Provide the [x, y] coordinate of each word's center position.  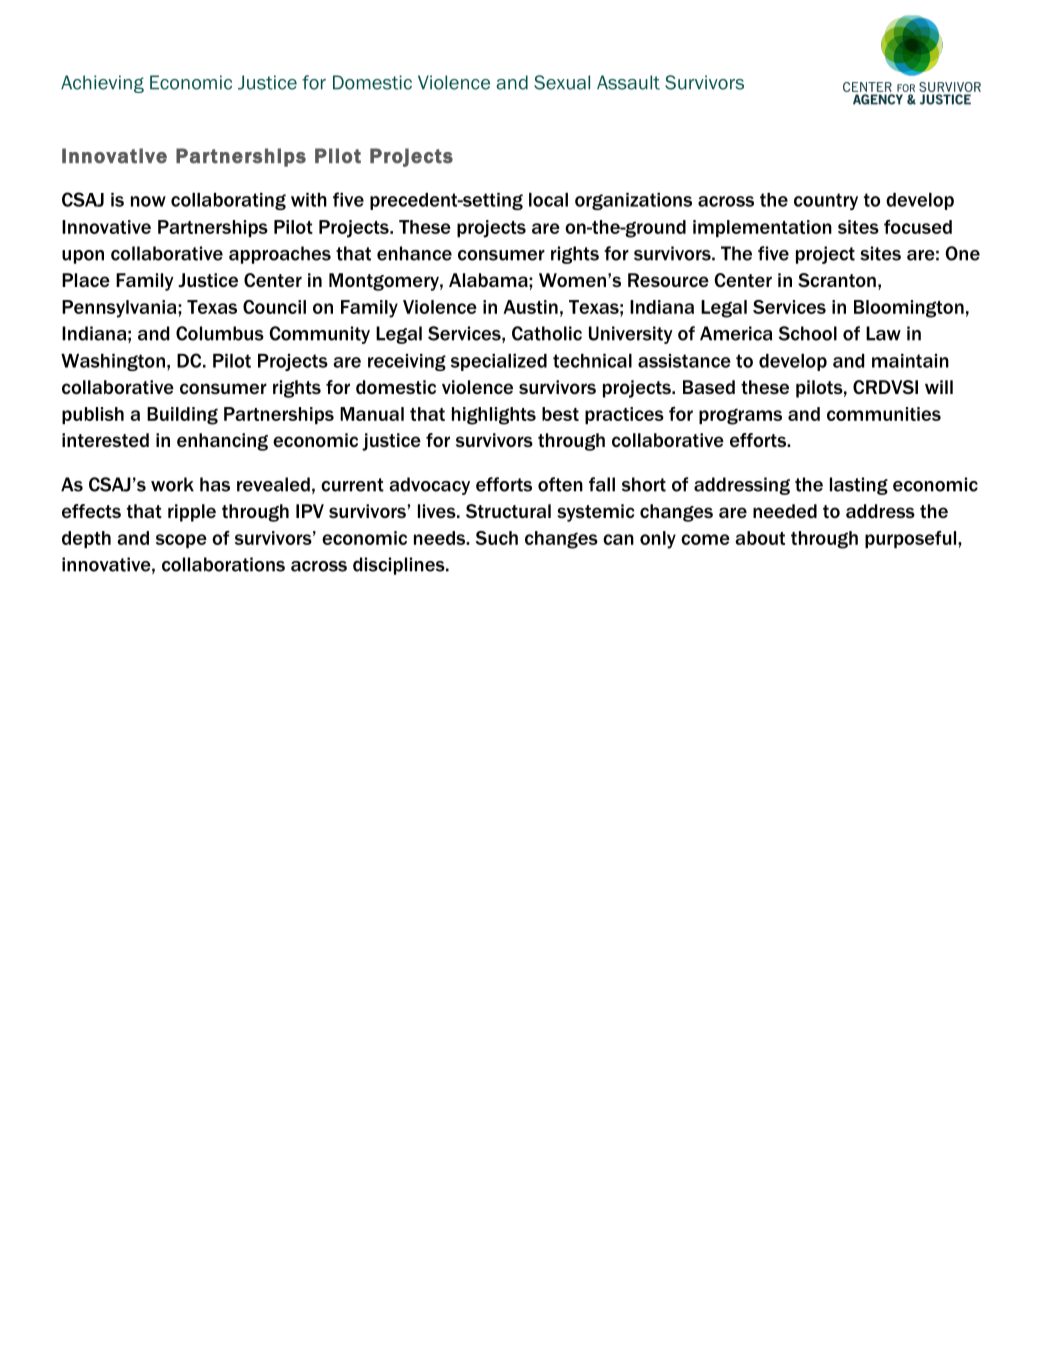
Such [497, 538]
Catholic [547, 333]
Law [883, 333]
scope [181, 541]
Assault [628, 82]
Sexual [562, 82]
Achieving [102, 84]
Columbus [220, 333]
